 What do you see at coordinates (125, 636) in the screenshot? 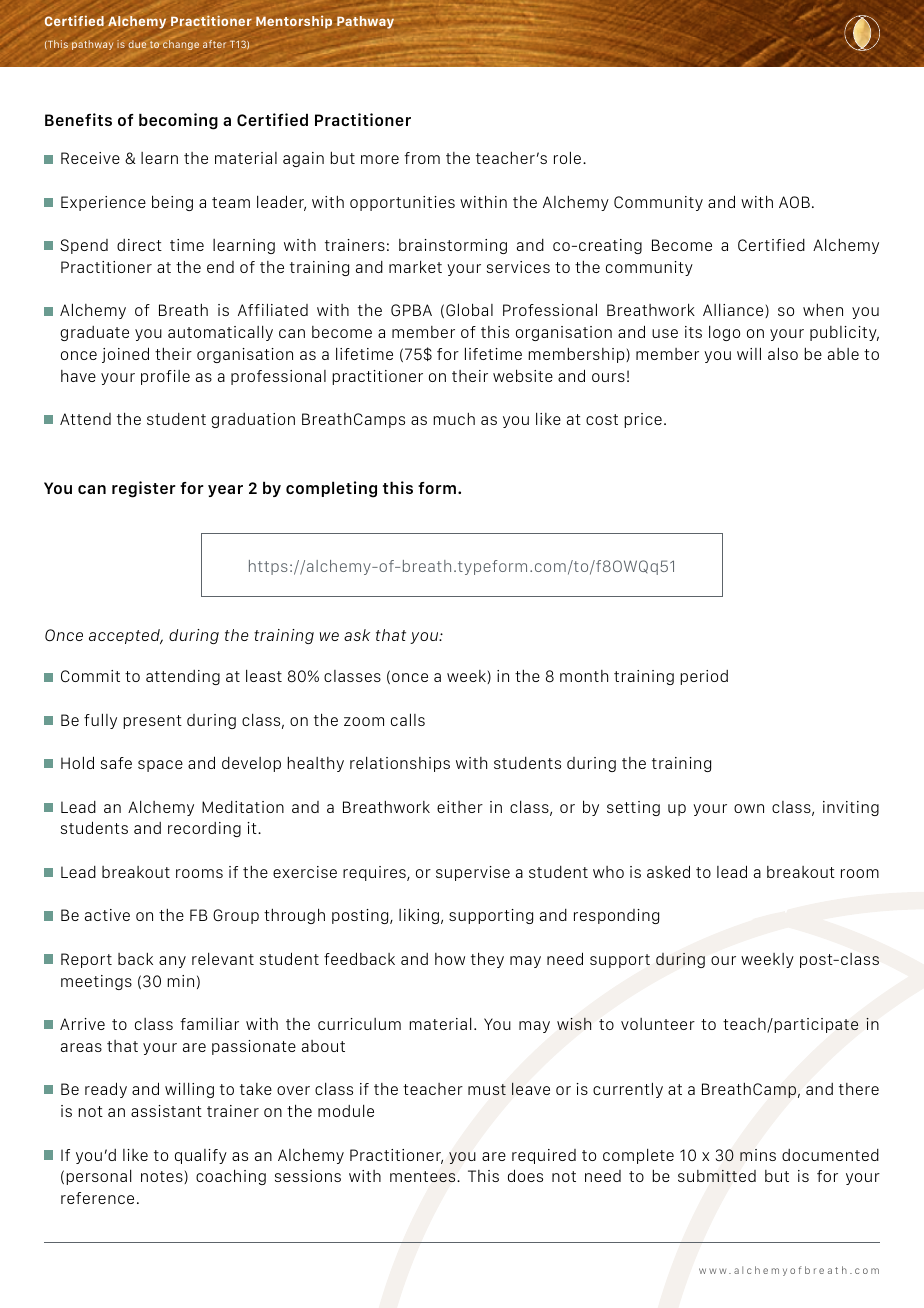
I see `accepted` at bounding box center [125, 636].
